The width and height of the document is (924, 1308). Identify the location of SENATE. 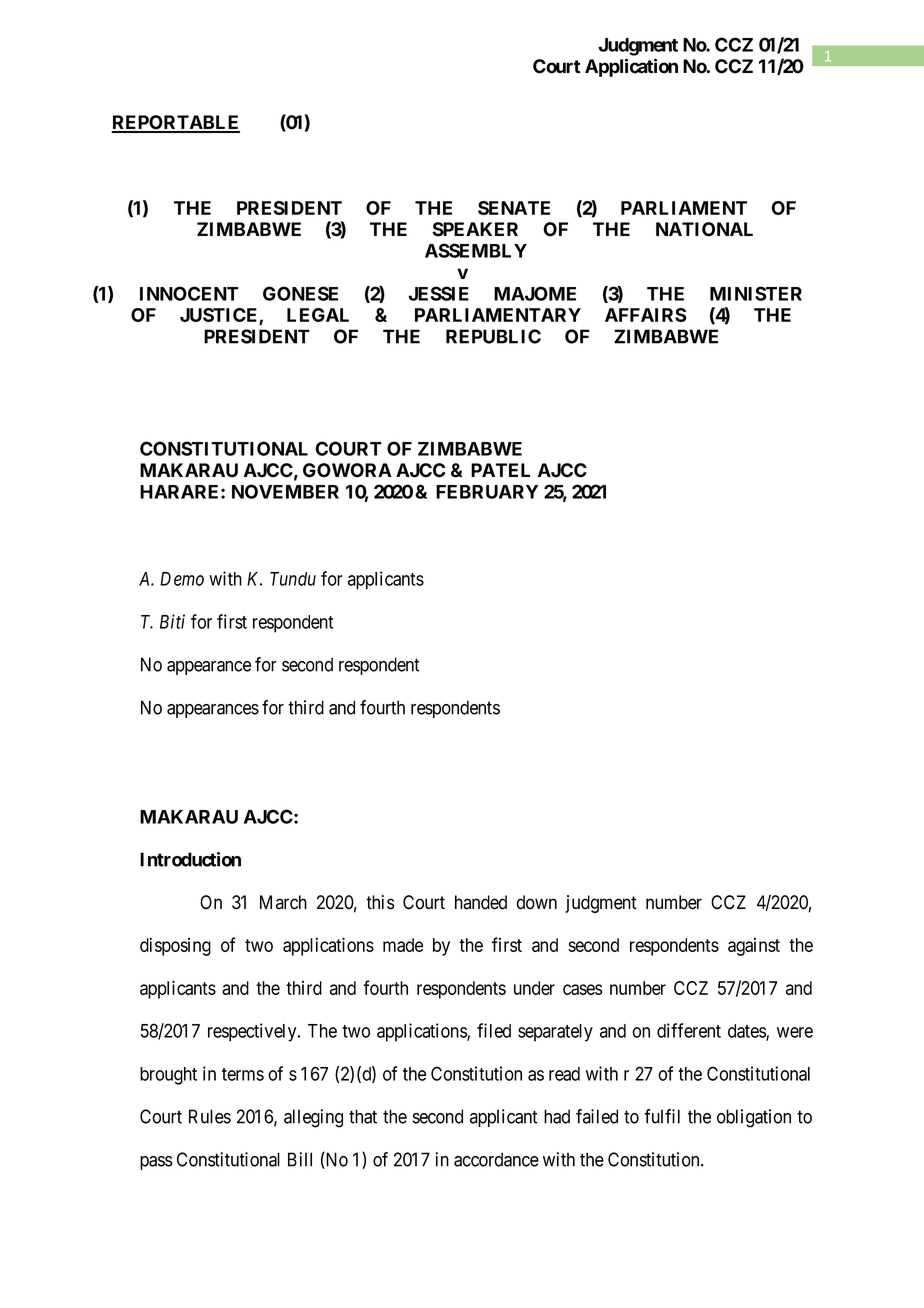
(514, 208).
